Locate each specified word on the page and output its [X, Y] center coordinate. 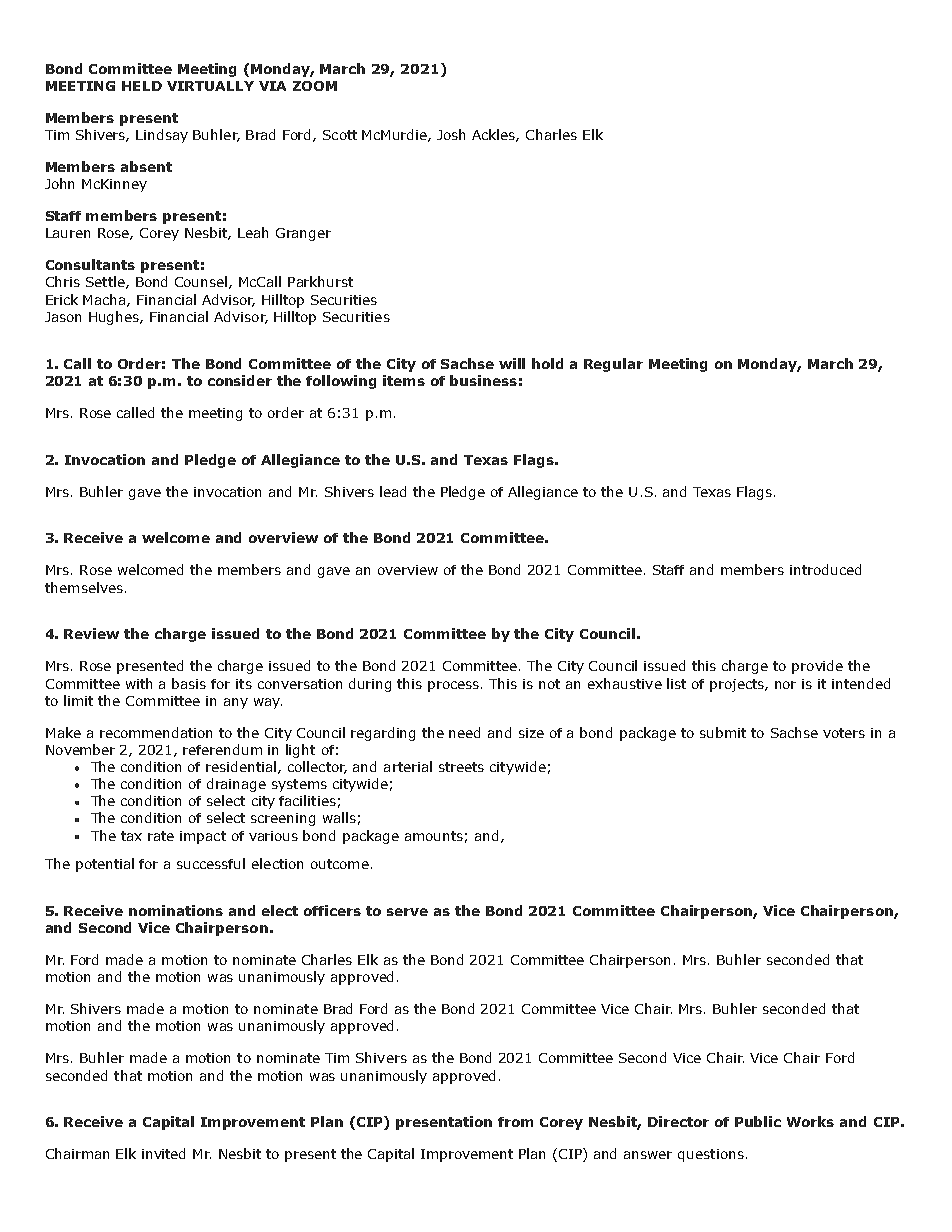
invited [163, 1153]
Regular [613, 365]
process [455, 686]
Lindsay [162, 136]
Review [91, 633]
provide [817, 667]
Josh [451, 134]
